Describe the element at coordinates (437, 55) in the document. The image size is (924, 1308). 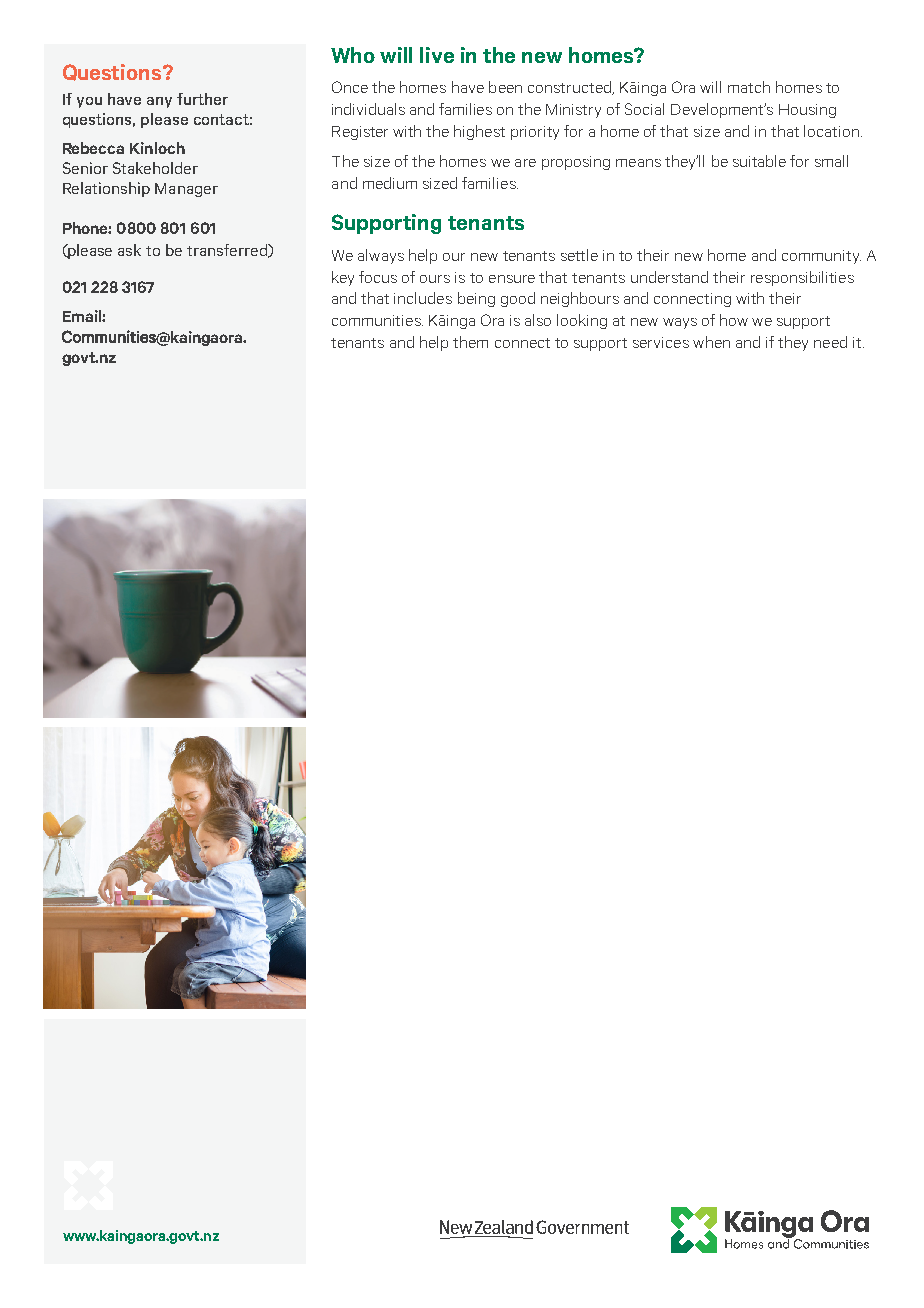
I see `live` at that location.
